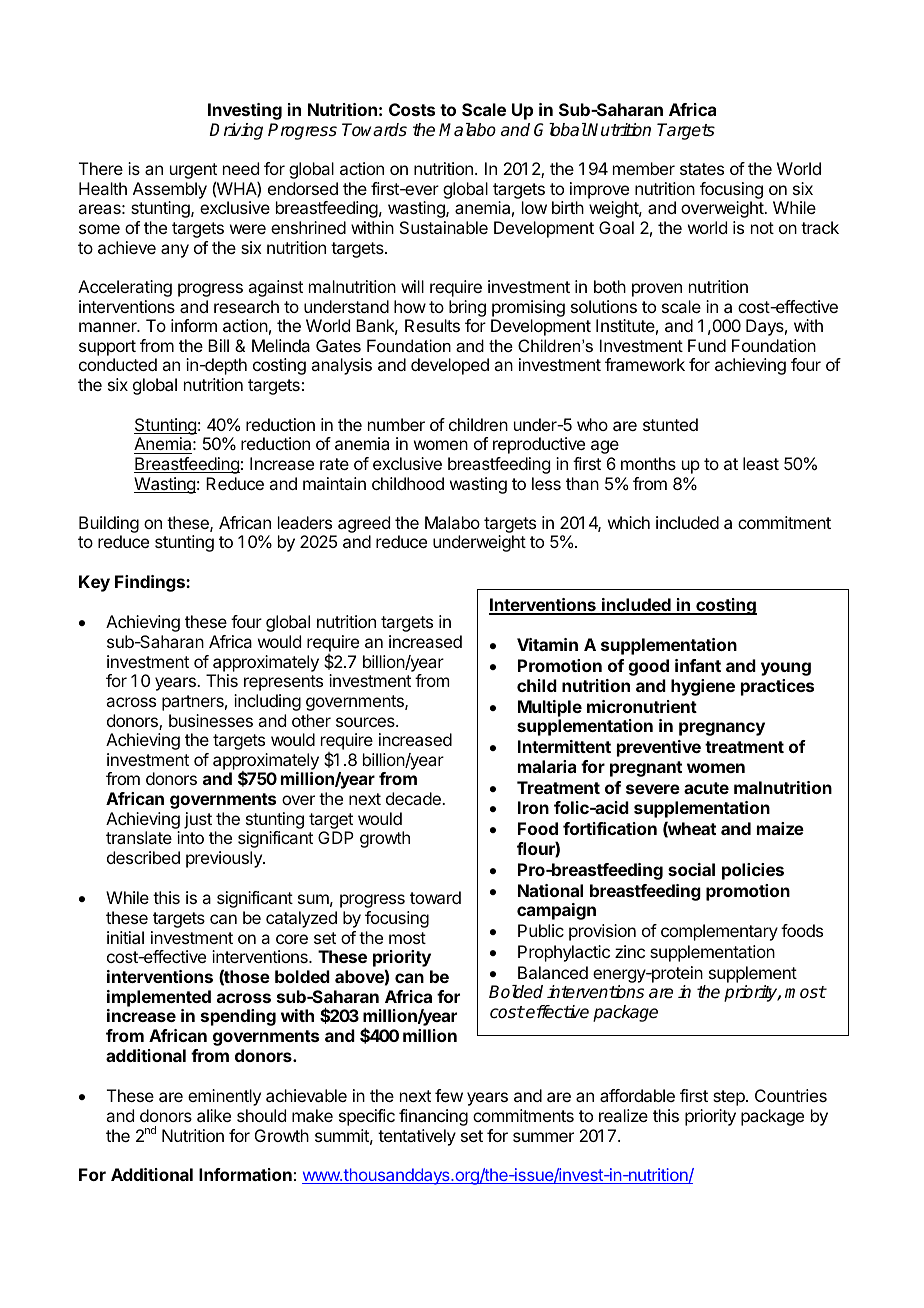 The height and width of the document is (1308, 924). Describe the element at coordinates (118, 364) in the document. I see `conducted` at that location.
